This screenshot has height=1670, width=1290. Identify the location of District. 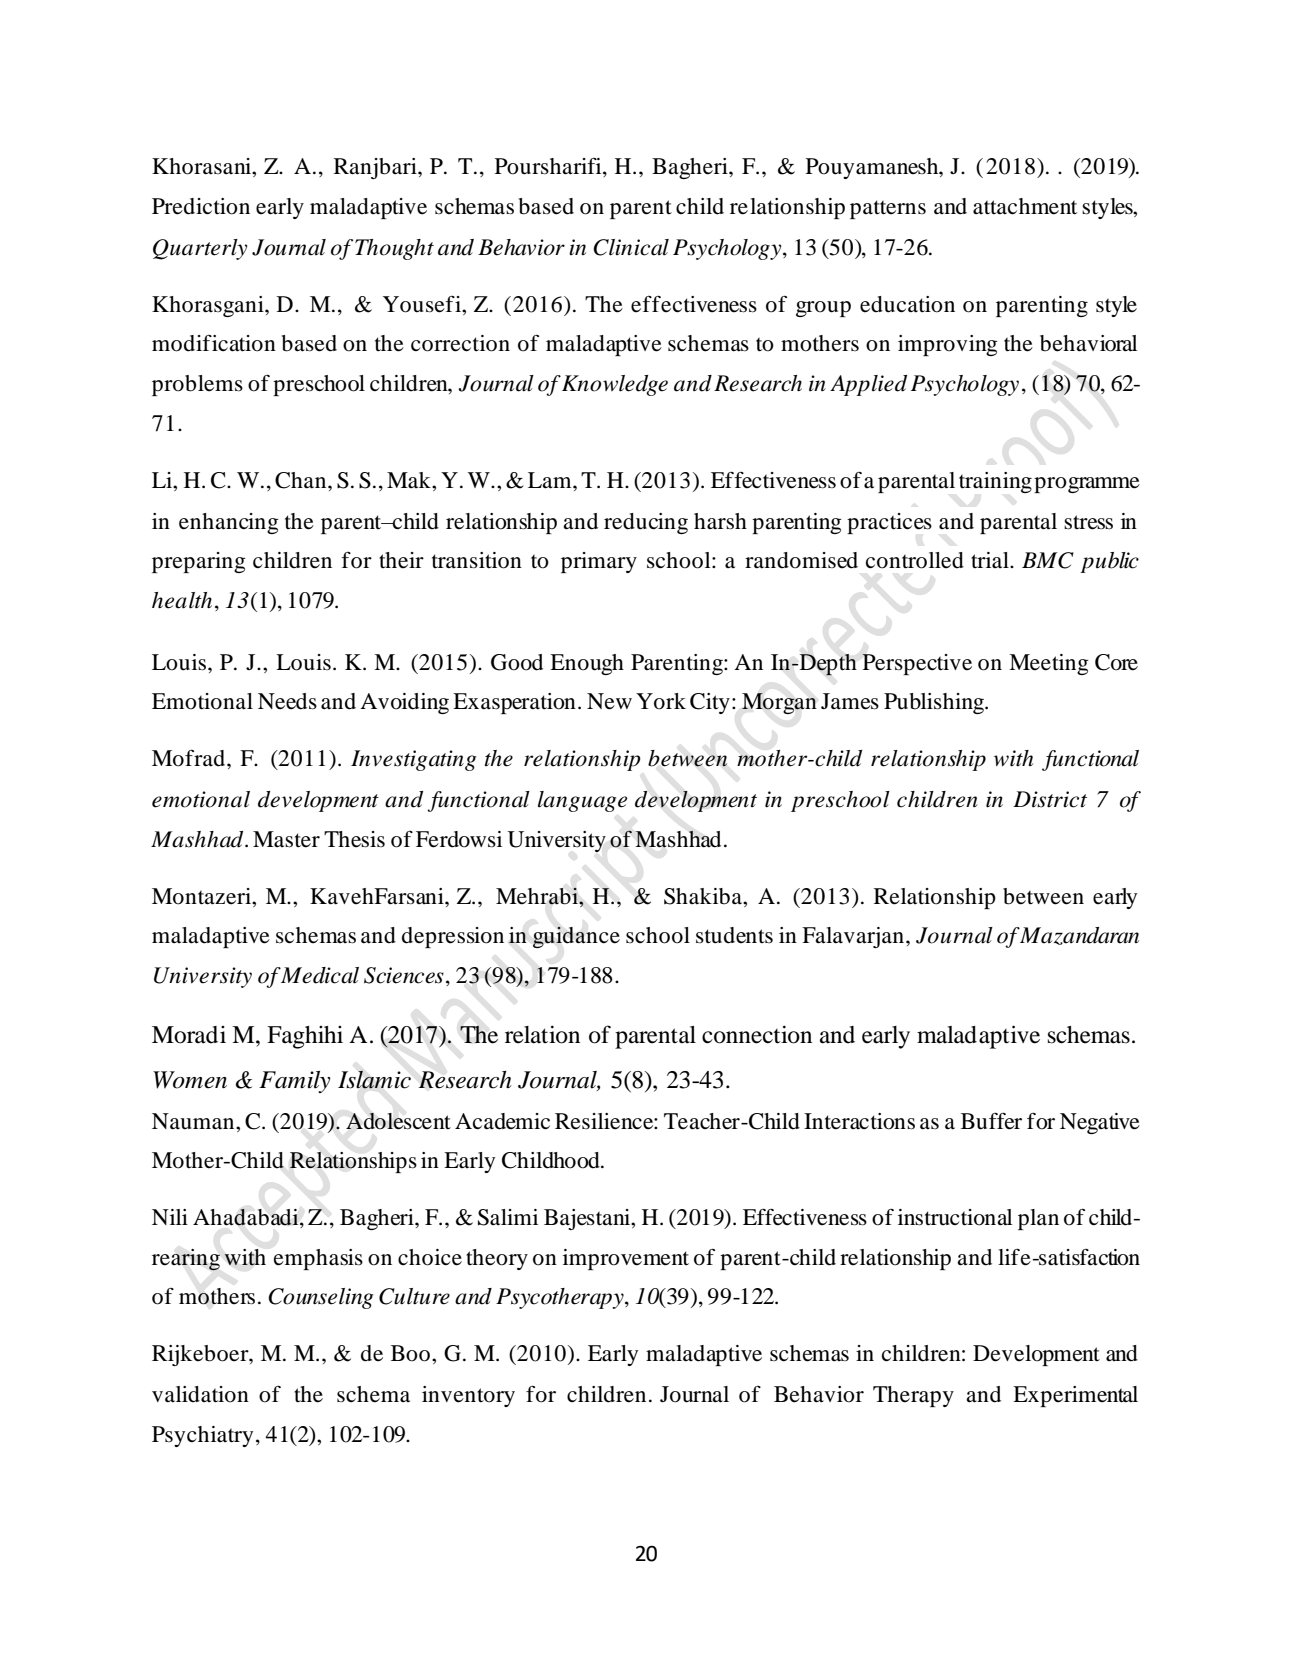
(1050, 799).
